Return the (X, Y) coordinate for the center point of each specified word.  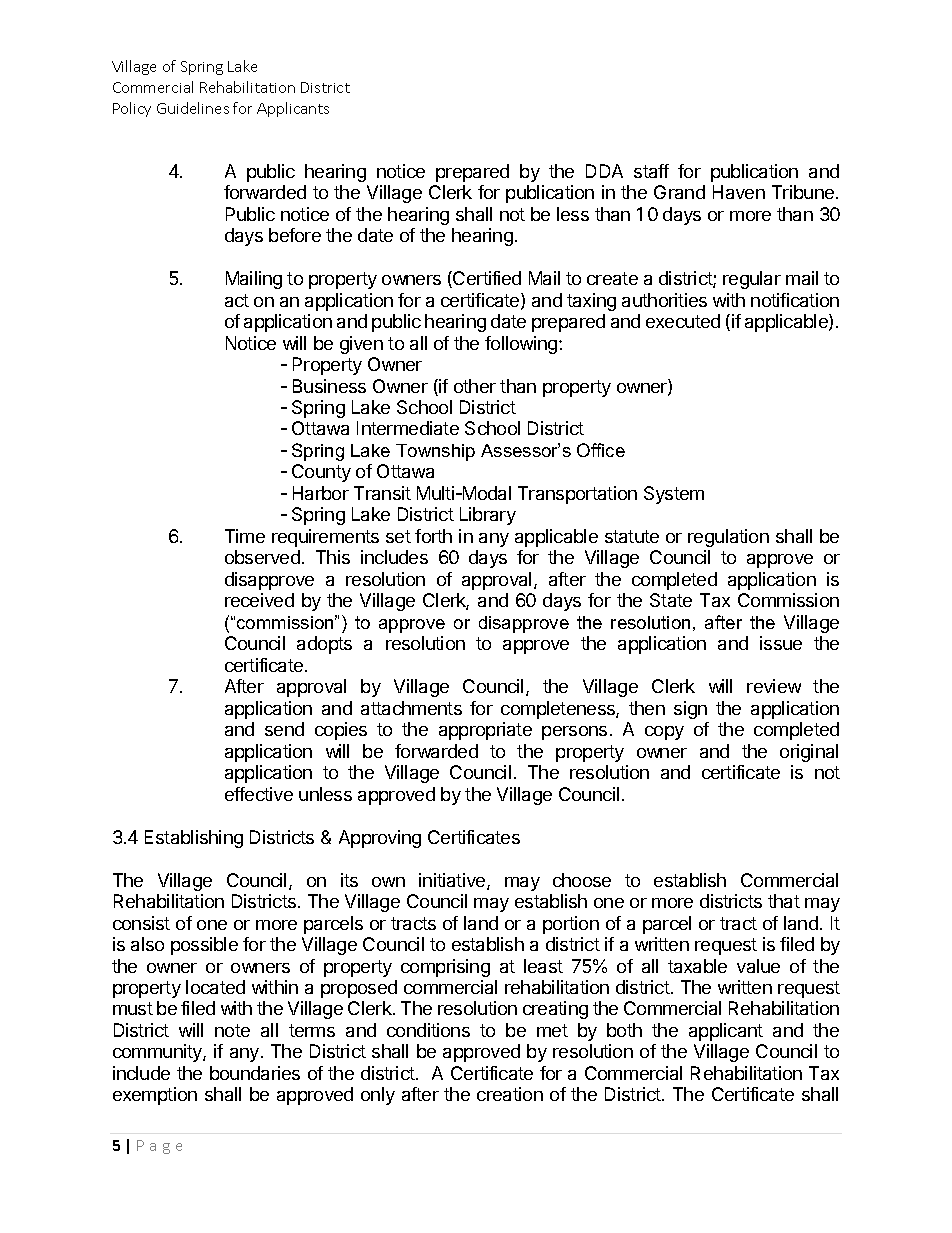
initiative (453, 881)
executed (683, 321)
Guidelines (193, 108)
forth (433, 536)
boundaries (255, 1073)
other (475, 386)
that (784, 901)
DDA (604, 171)
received (259, 600)
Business (329, 386)
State (671, 600)
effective (259, 794)
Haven (739, 192)
